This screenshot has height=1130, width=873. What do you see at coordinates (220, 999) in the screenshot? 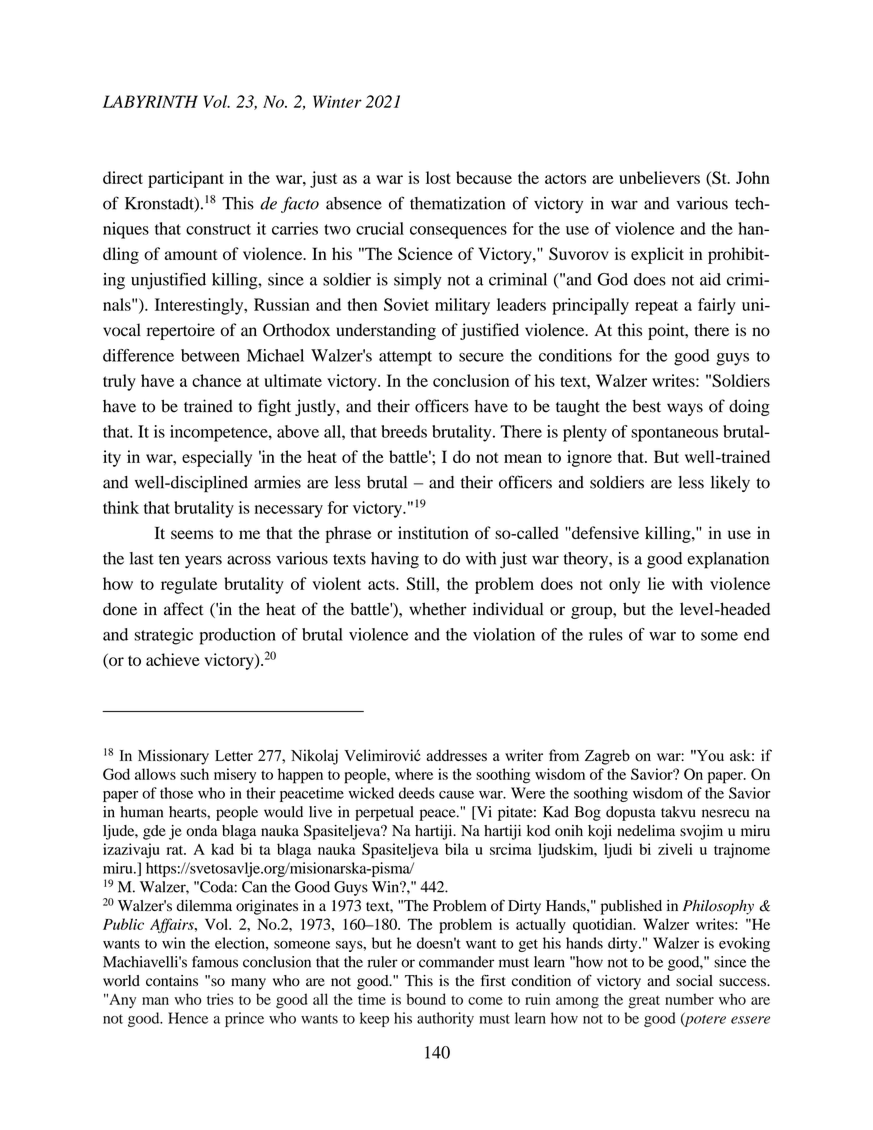
I see `tries` at bounding box center [220, 999].
